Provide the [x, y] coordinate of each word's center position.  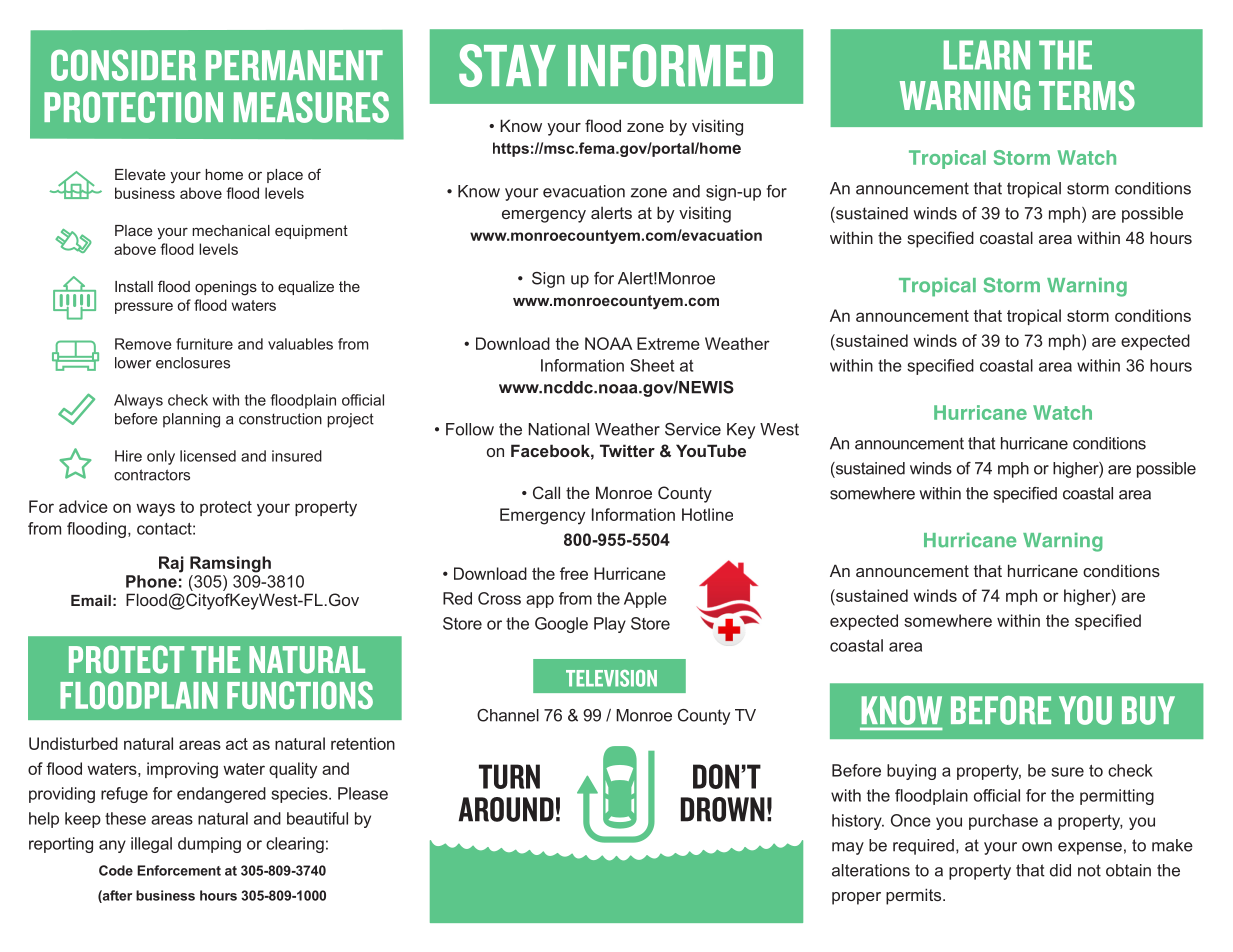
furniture [204, 344]
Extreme [668, 343]
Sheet [652, 365]
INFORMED [670, 65]
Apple [645, 600]
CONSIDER [123, 65]
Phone [151, 581]
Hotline [707, 514]
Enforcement [179, 870]
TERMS [1087, 95]
